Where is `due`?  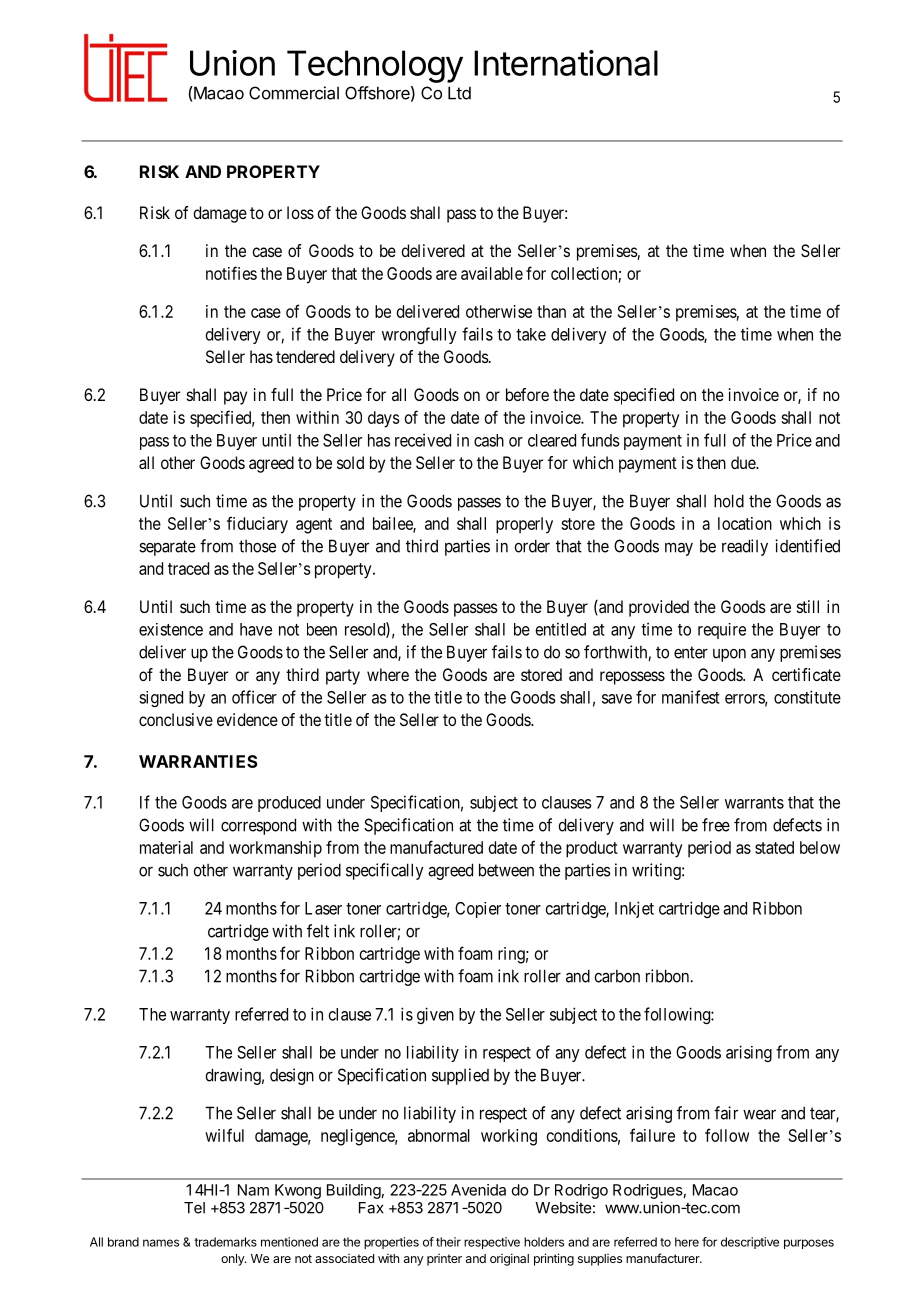 due is located at coordinates (744, 462).
